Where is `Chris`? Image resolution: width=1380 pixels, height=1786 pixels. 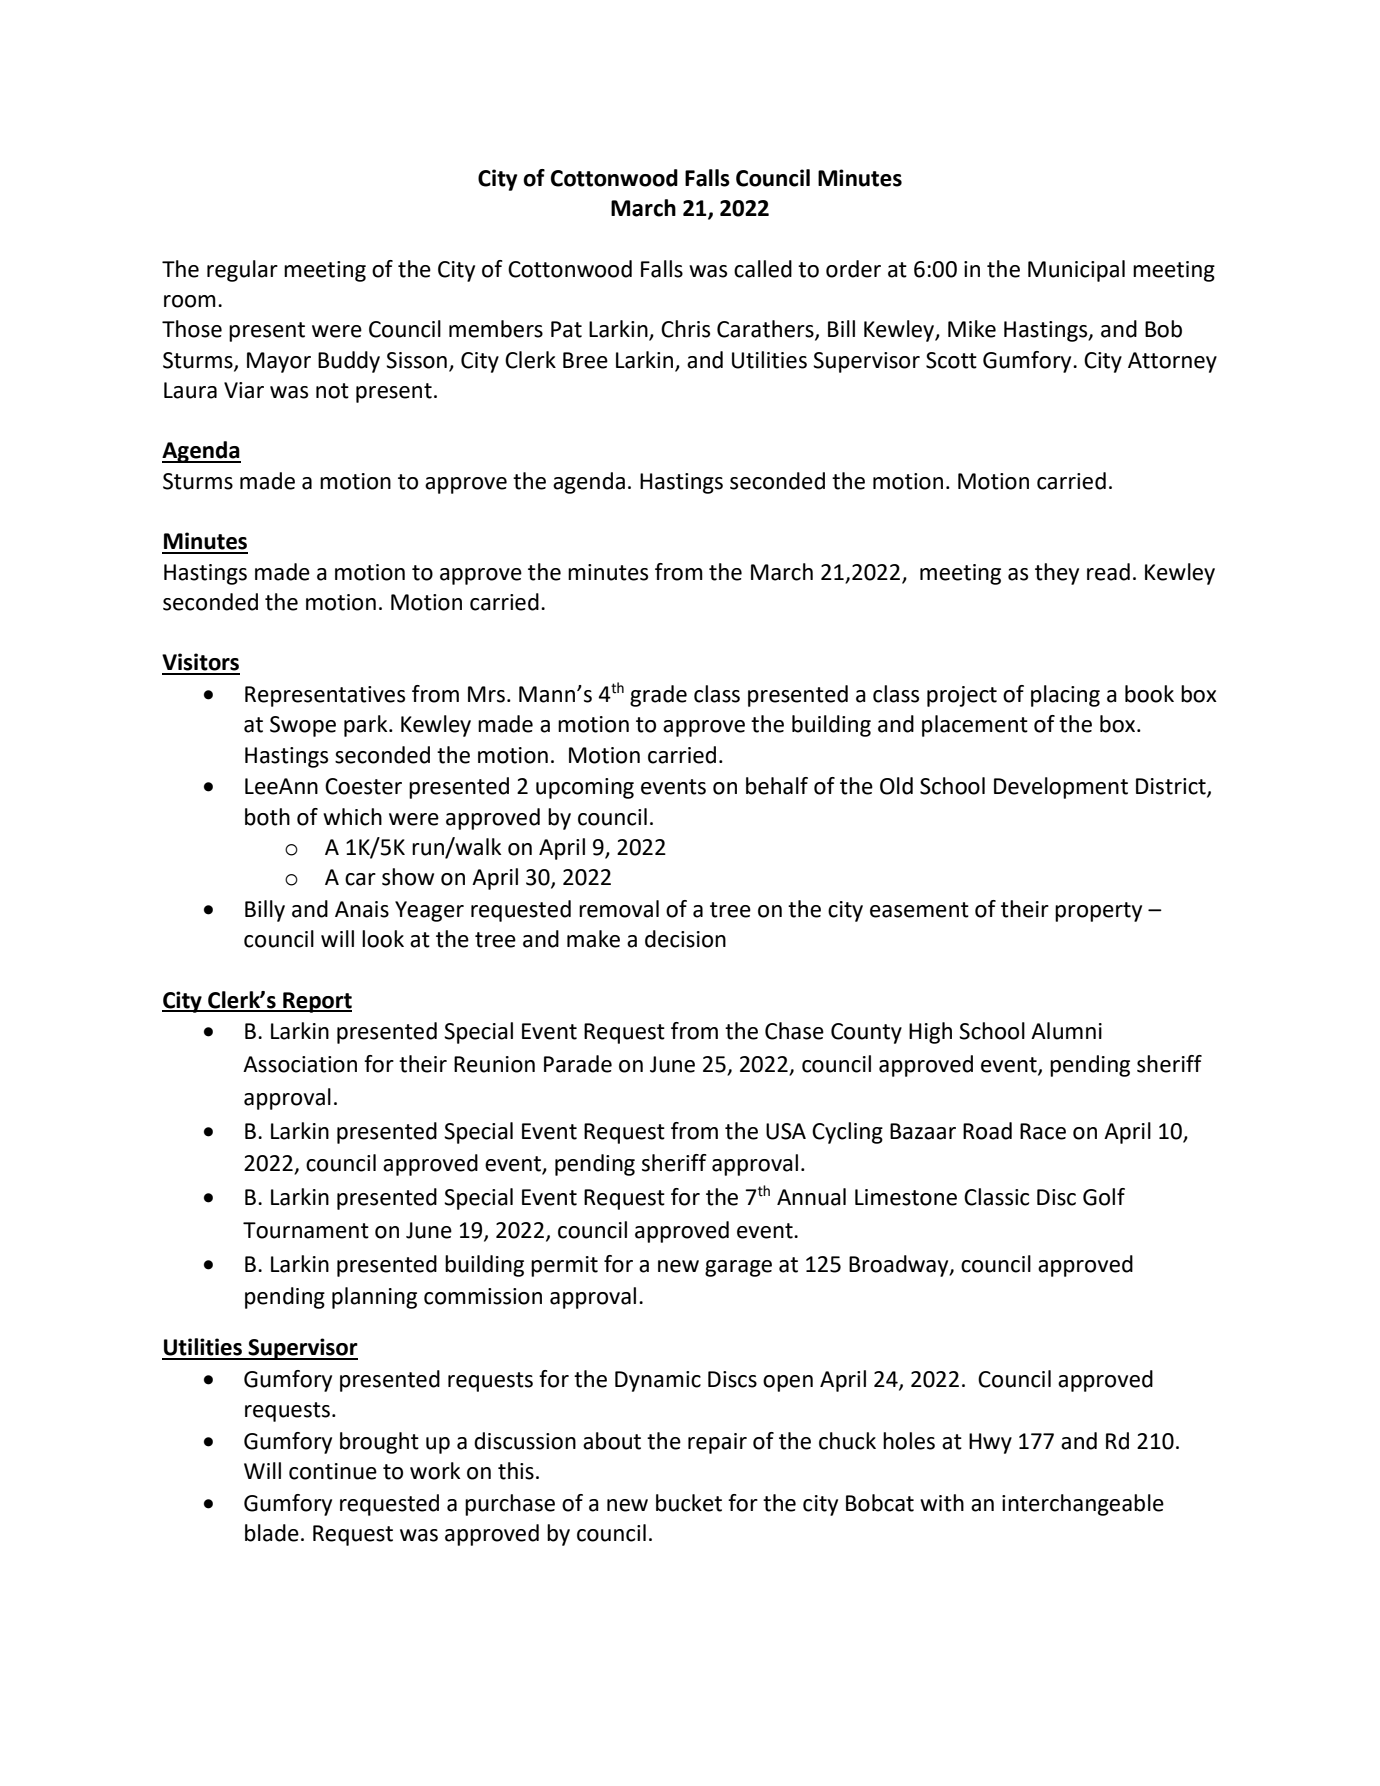
Chris is located at coordinates (685, 329).
